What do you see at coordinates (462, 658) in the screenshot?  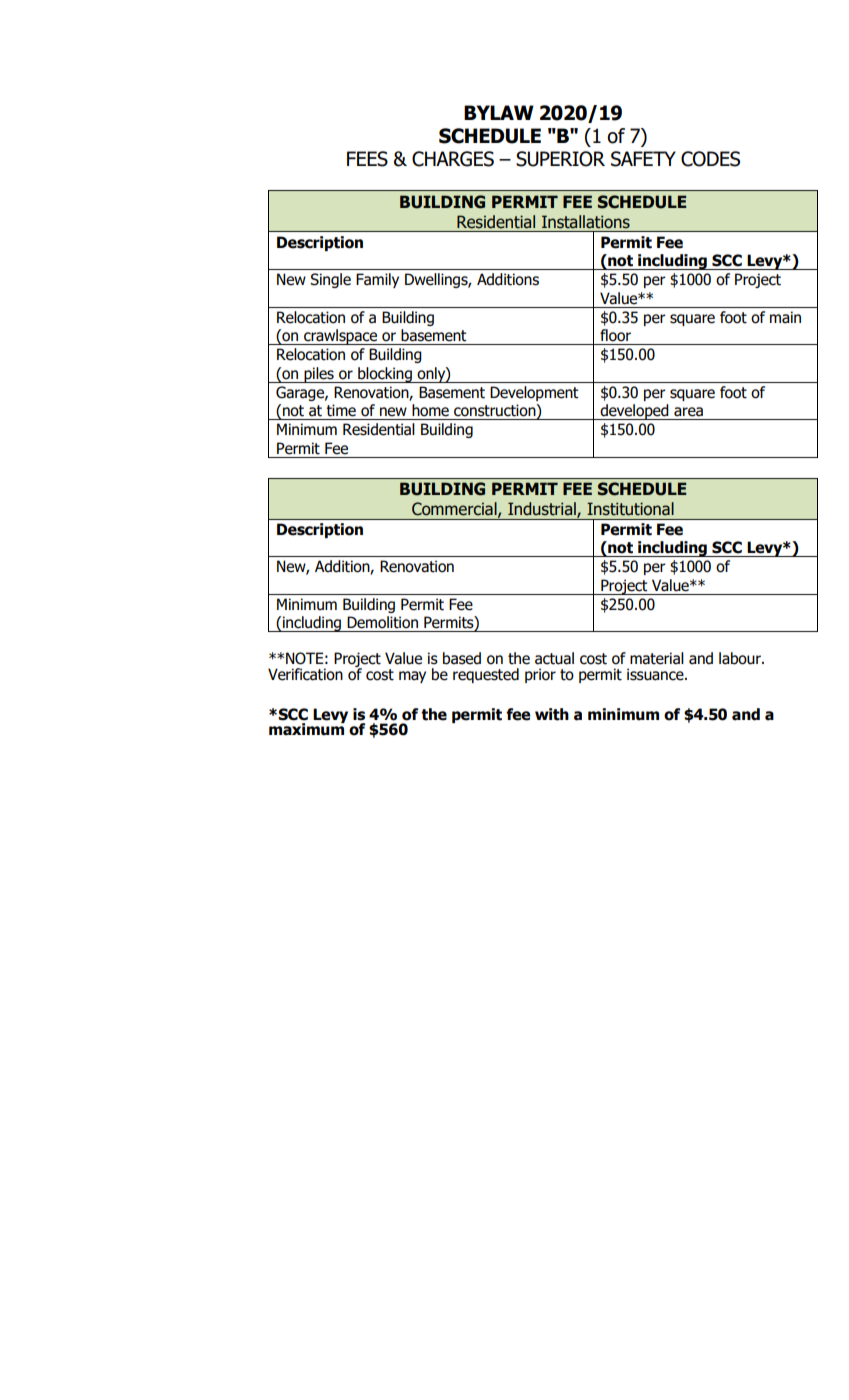 I see `based` at bounding box center [462, 658].
